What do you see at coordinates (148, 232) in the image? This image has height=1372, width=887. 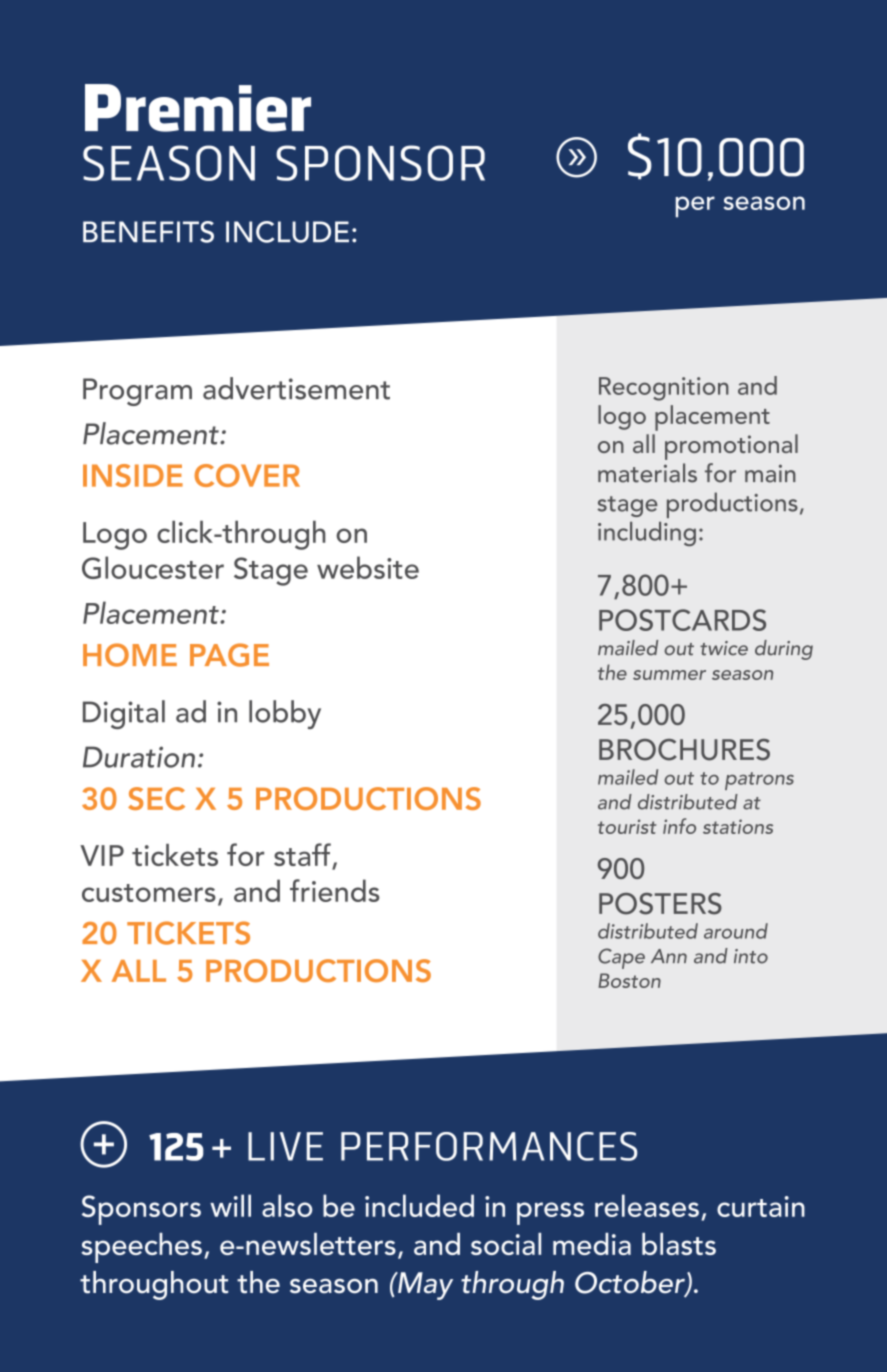 I see `BENEFITS` at bounding box center [148, 232].
